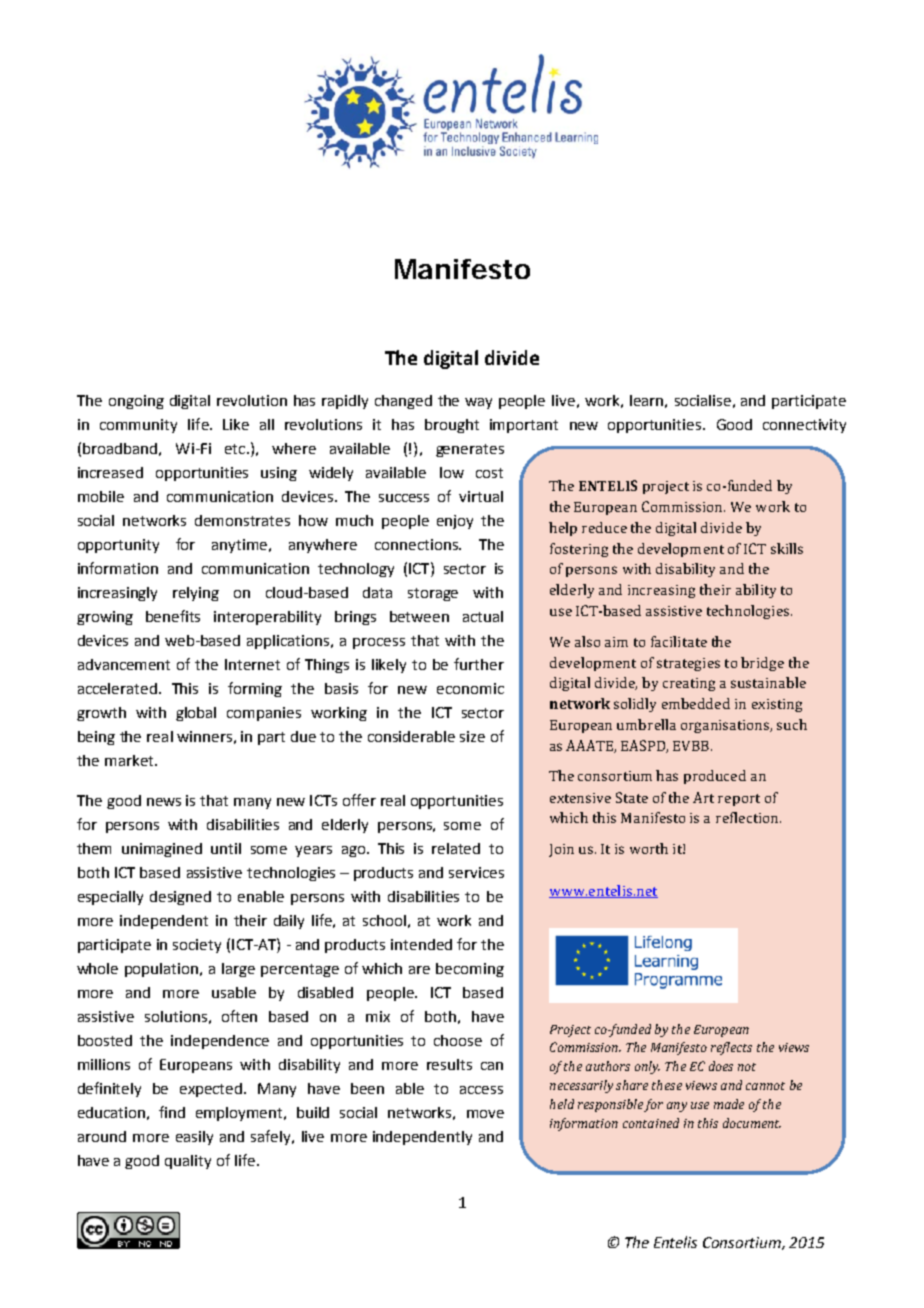 Image resolution: width=924 pixels, height=1308 pixels. What do you see at coordinates (485, 1114) in the document?
I see `move` at bounding box center [485, 1114].
